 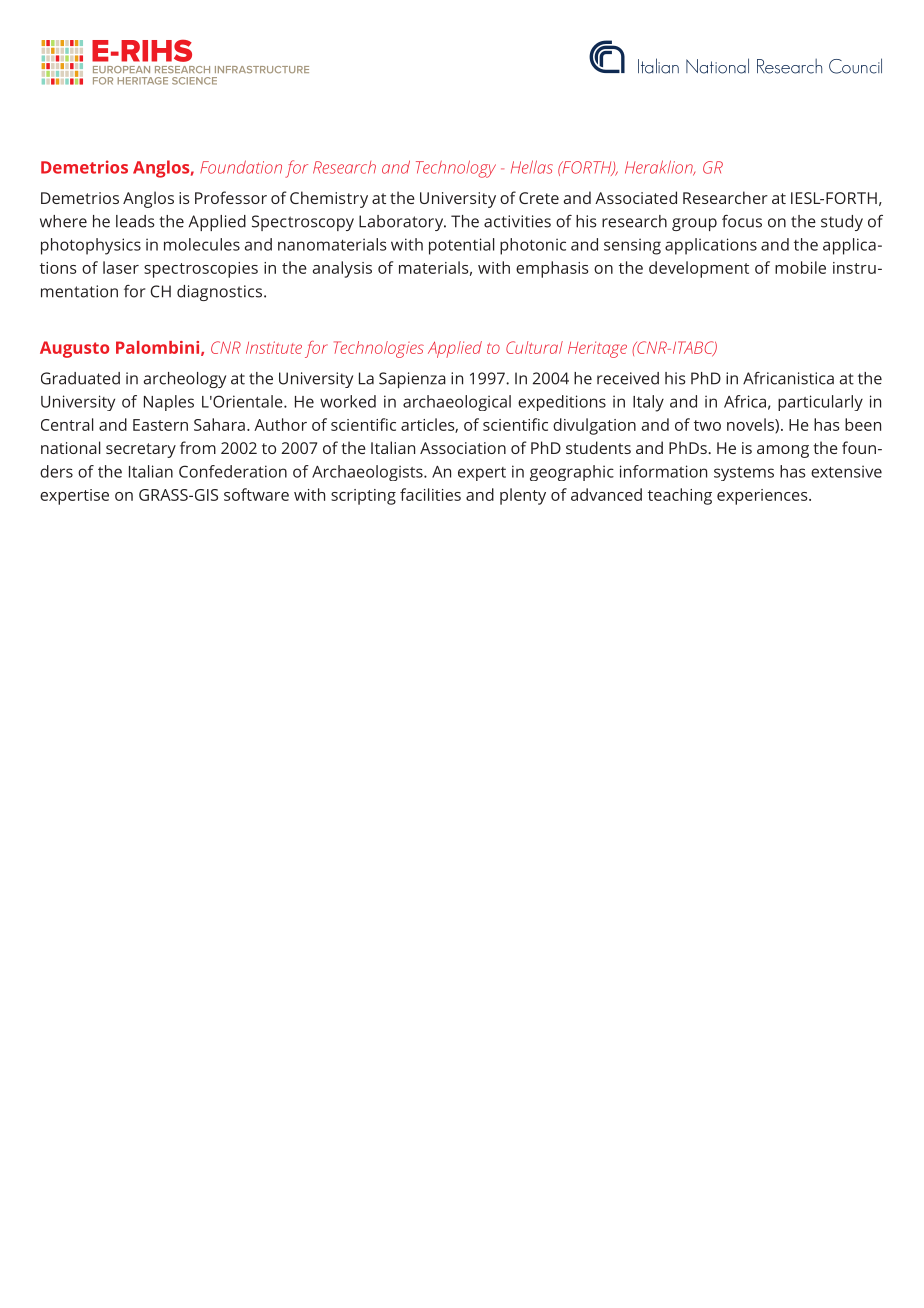 I want to click on software, so click(x=256, y=494).
